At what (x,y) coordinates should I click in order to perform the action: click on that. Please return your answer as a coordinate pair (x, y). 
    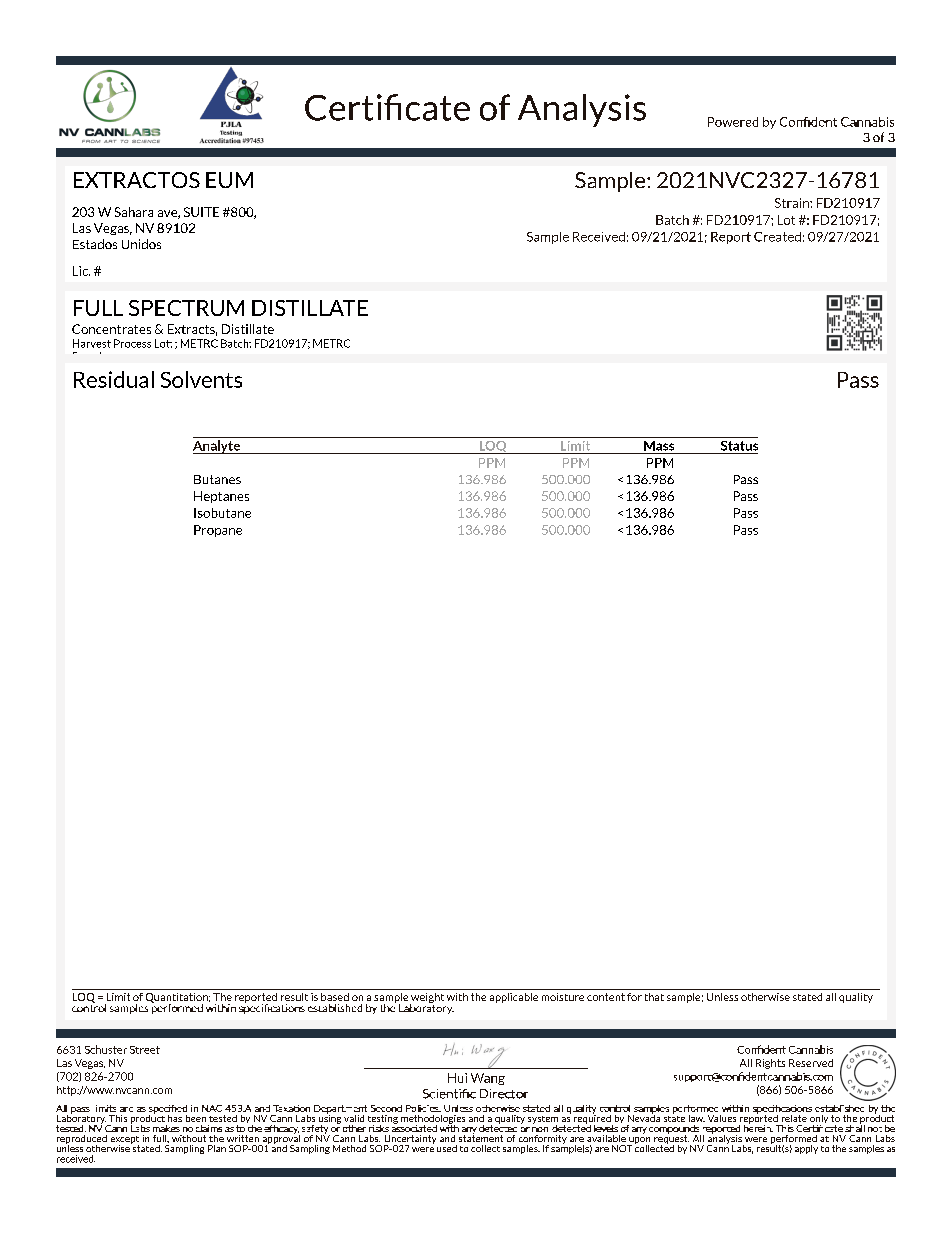
    Looking at the image, I should click on (654, 997).
